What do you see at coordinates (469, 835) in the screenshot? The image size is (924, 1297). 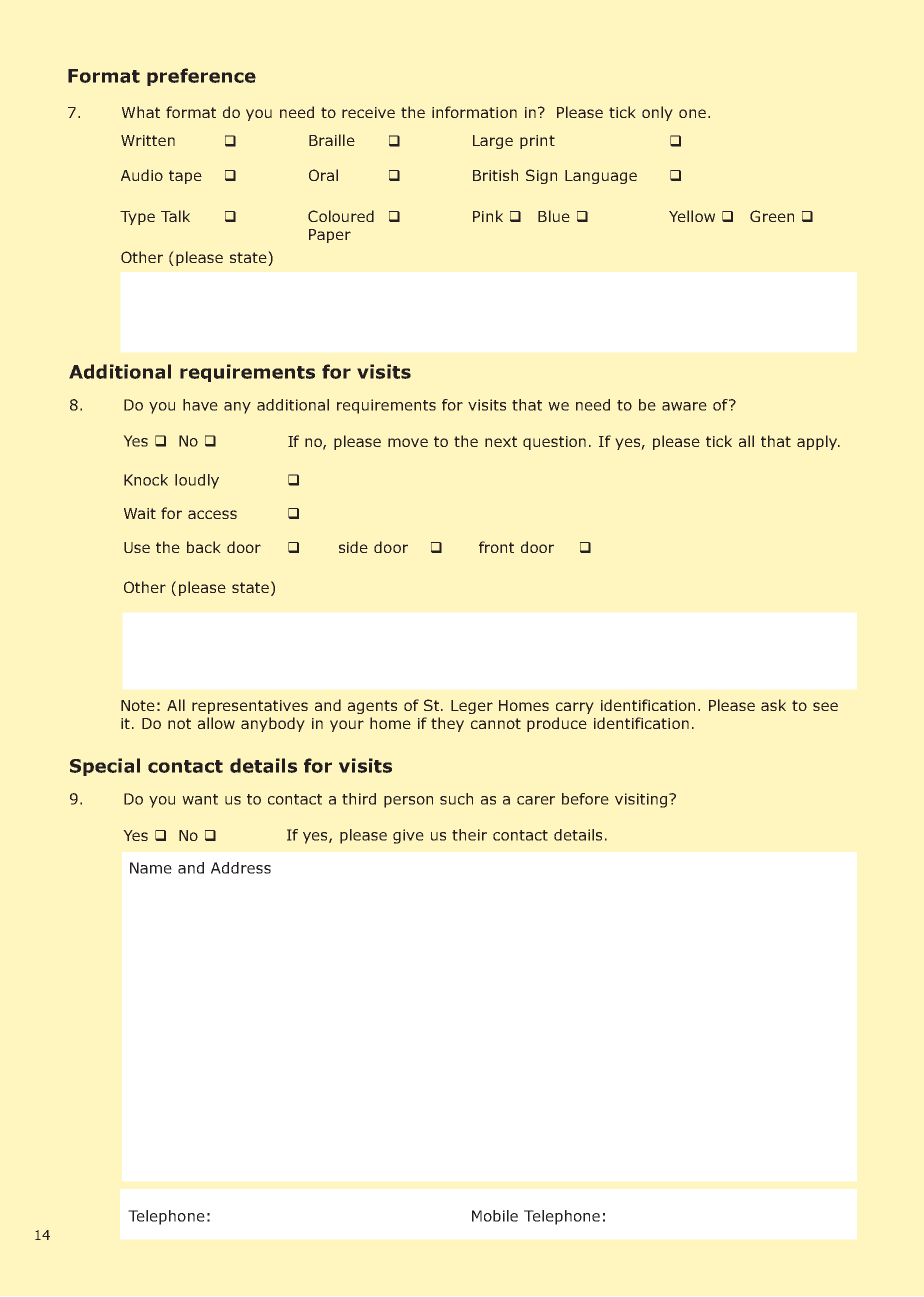 I see `their` at bounding box center [469, 835].
